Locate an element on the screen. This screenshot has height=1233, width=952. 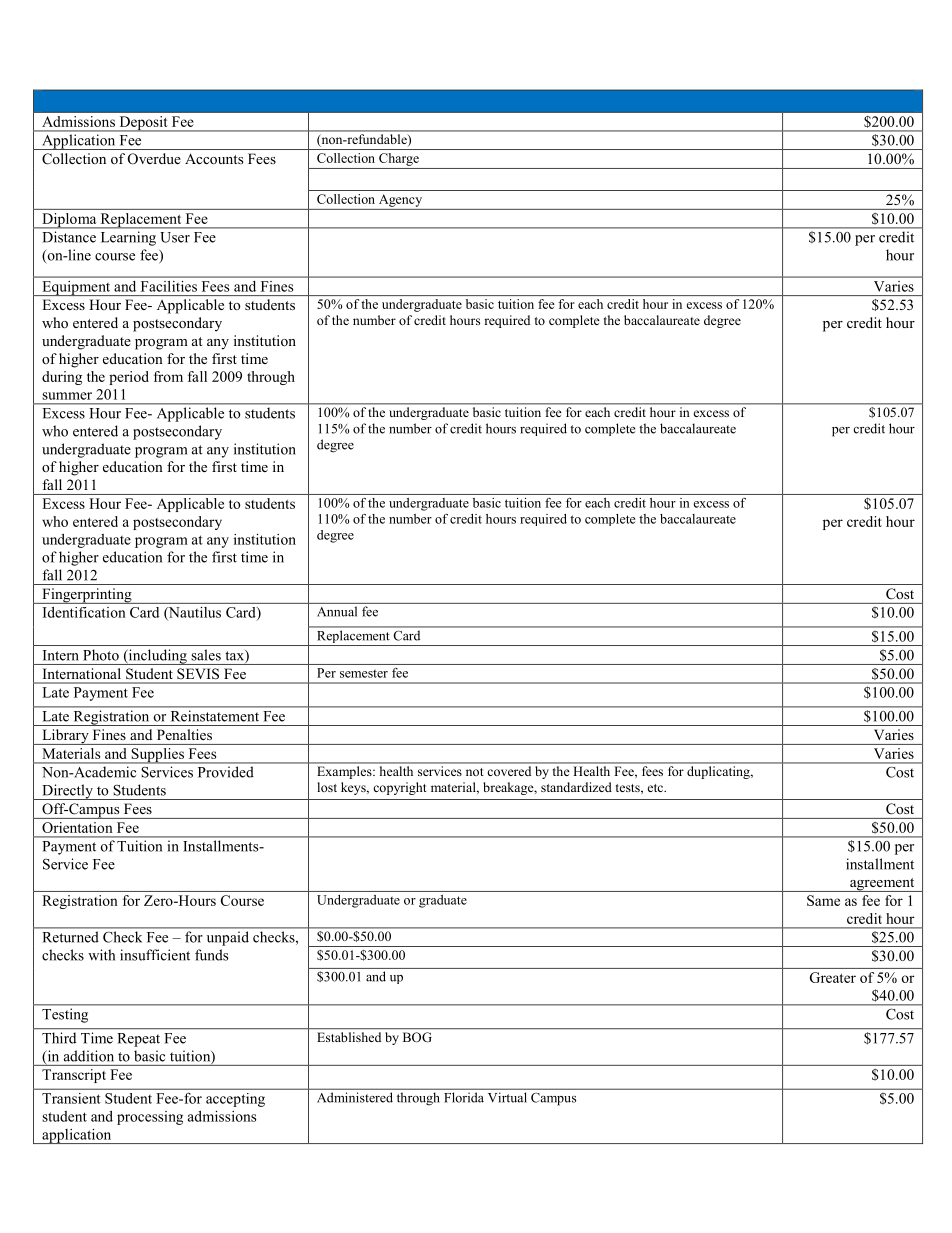
Supplies is located at coordinates (157, 756).
